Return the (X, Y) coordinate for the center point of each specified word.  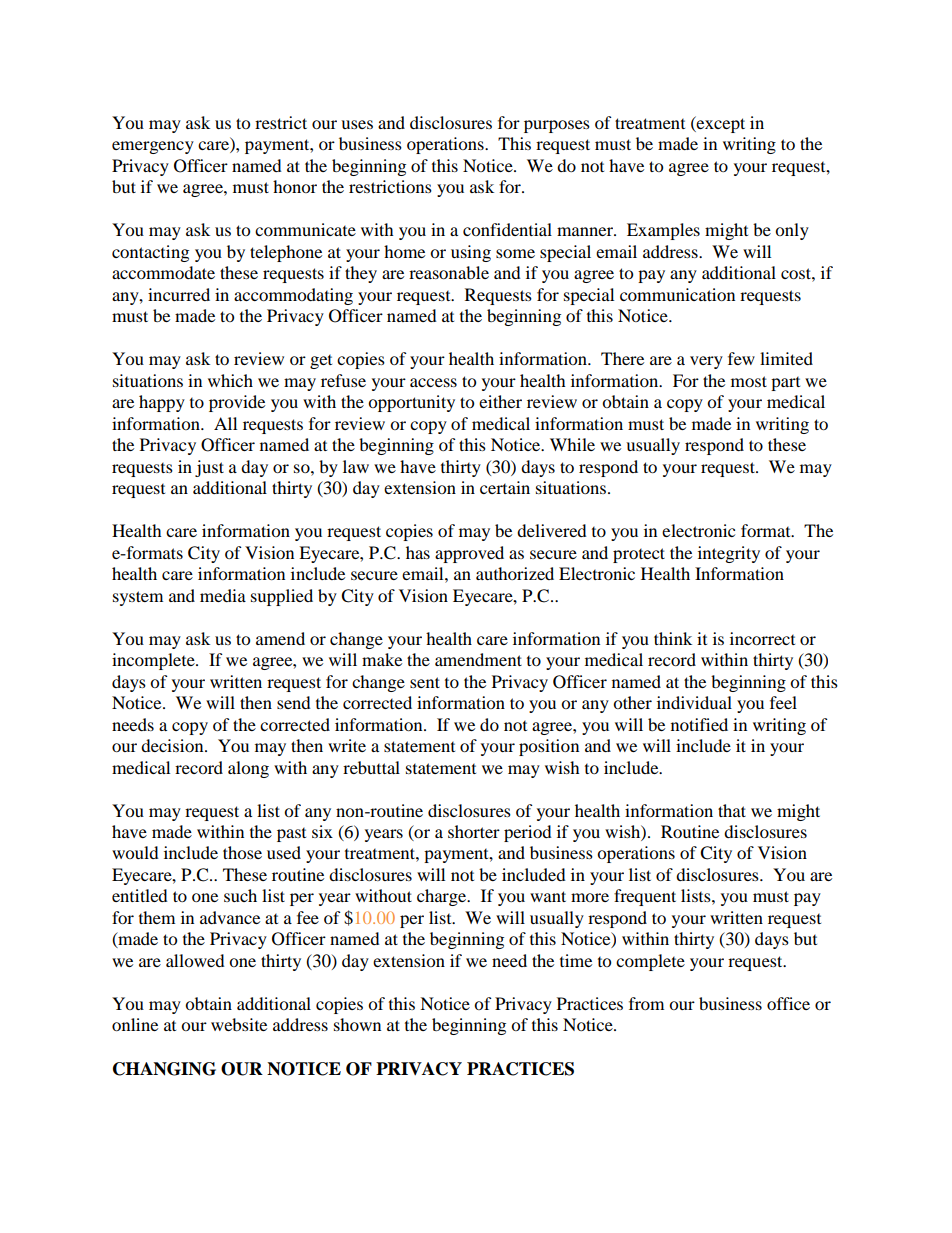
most (749, 381)
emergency (153, 147)
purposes (557, 126)
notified (699, 724)
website (239, 1024)
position (549, 747)
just (209, 468)
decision (173, 745)
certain (505, 487)
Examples (663, 231)
